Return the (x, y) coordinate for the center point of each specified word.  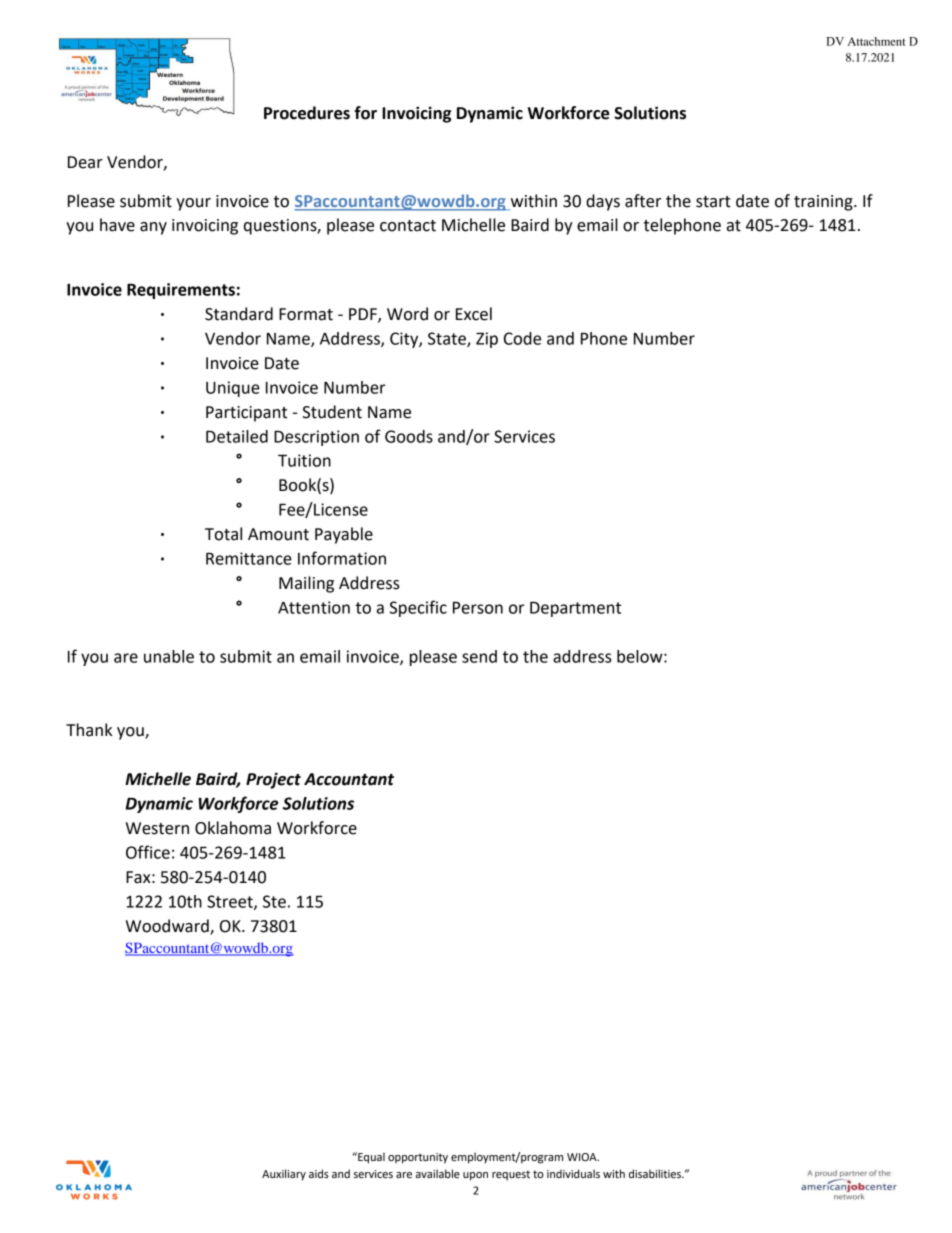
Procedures (307, 113)
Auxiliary (284, 1175)
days (603, 202)
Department (575, 609)
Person (478, 607)
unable (169, 656)
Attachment (876, 41)
